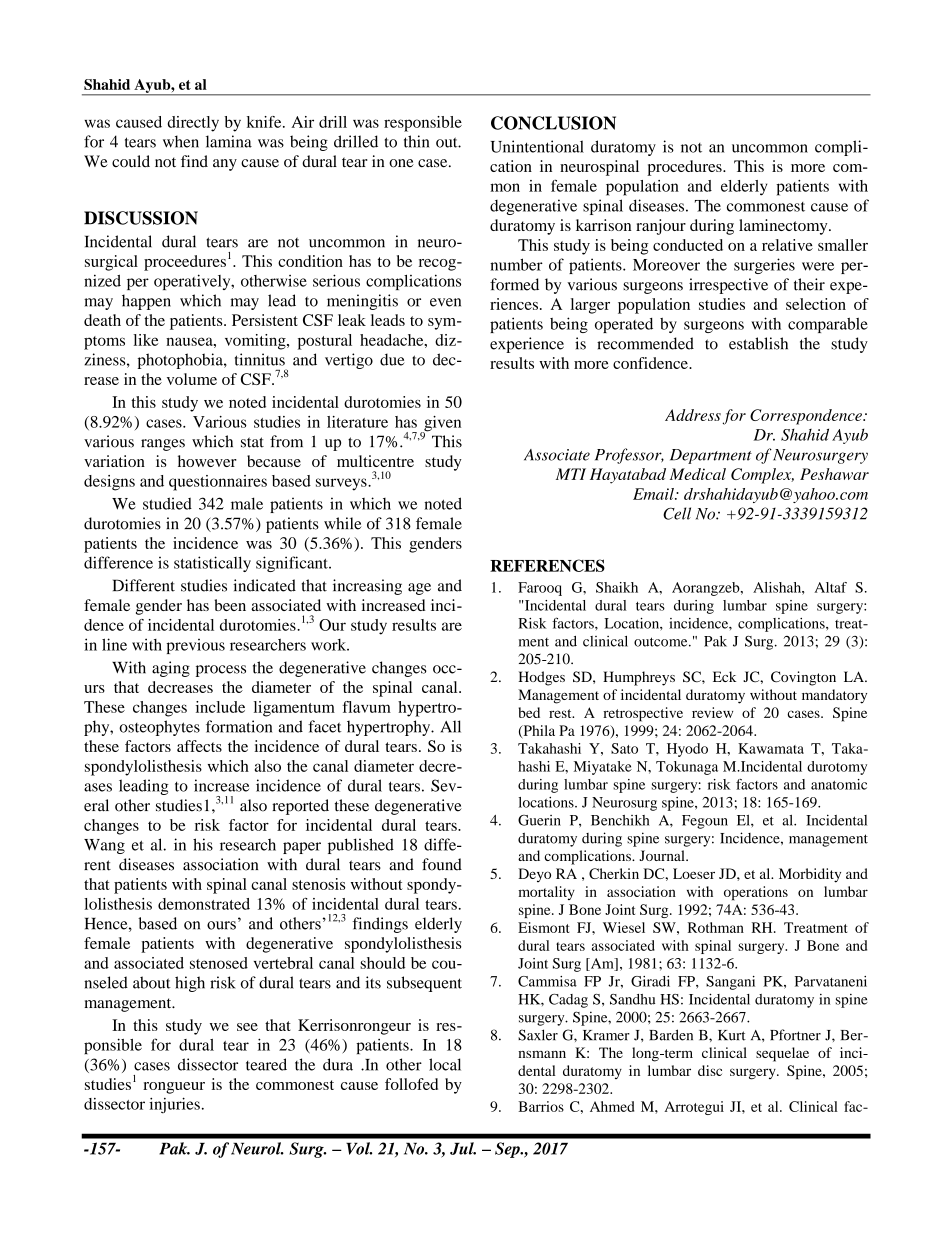 The image size is (952, 1233). I want to click on when, so click(181, 141).
